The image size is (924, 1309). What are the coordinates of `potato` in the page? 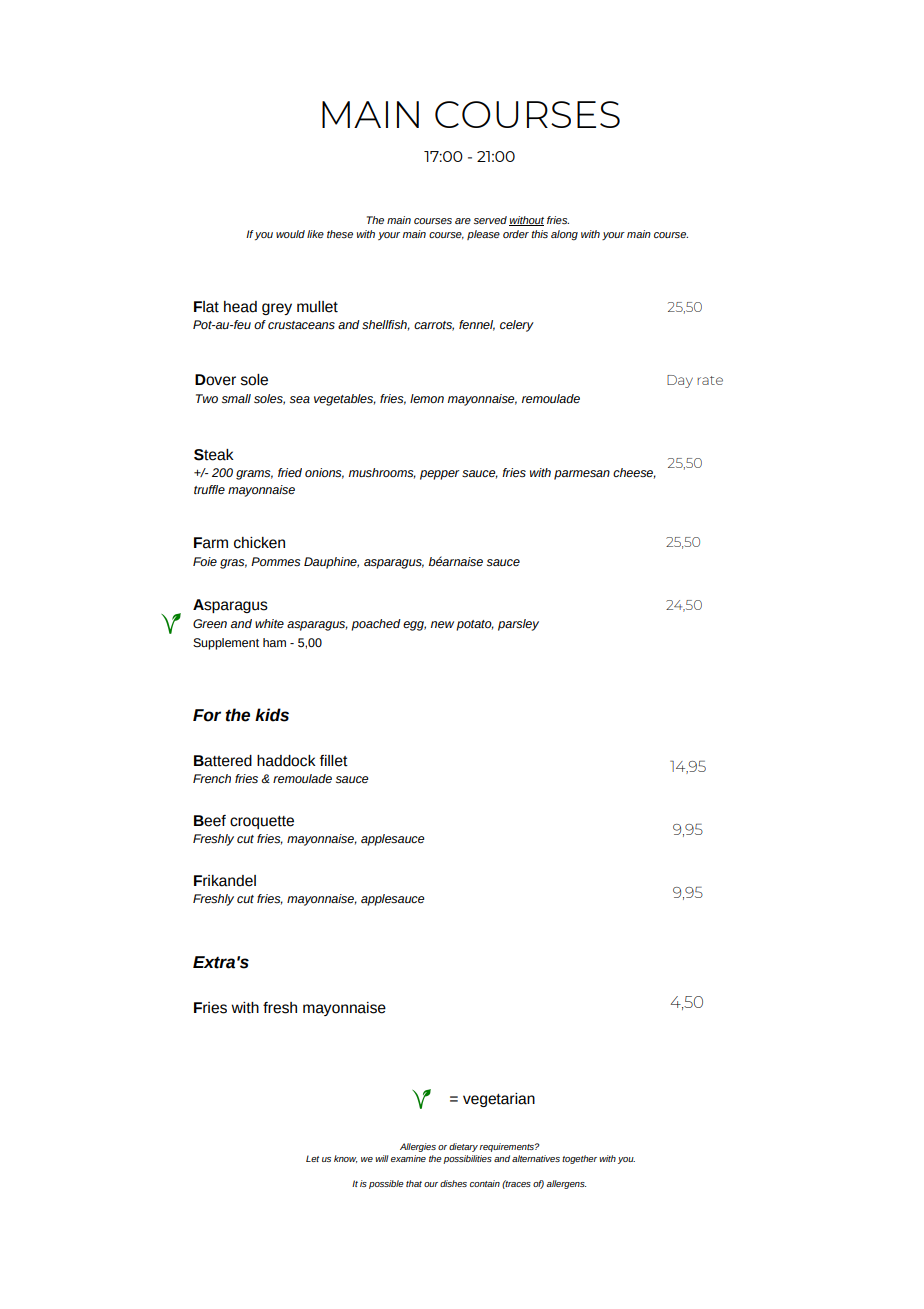 It's located at (475, 625).
